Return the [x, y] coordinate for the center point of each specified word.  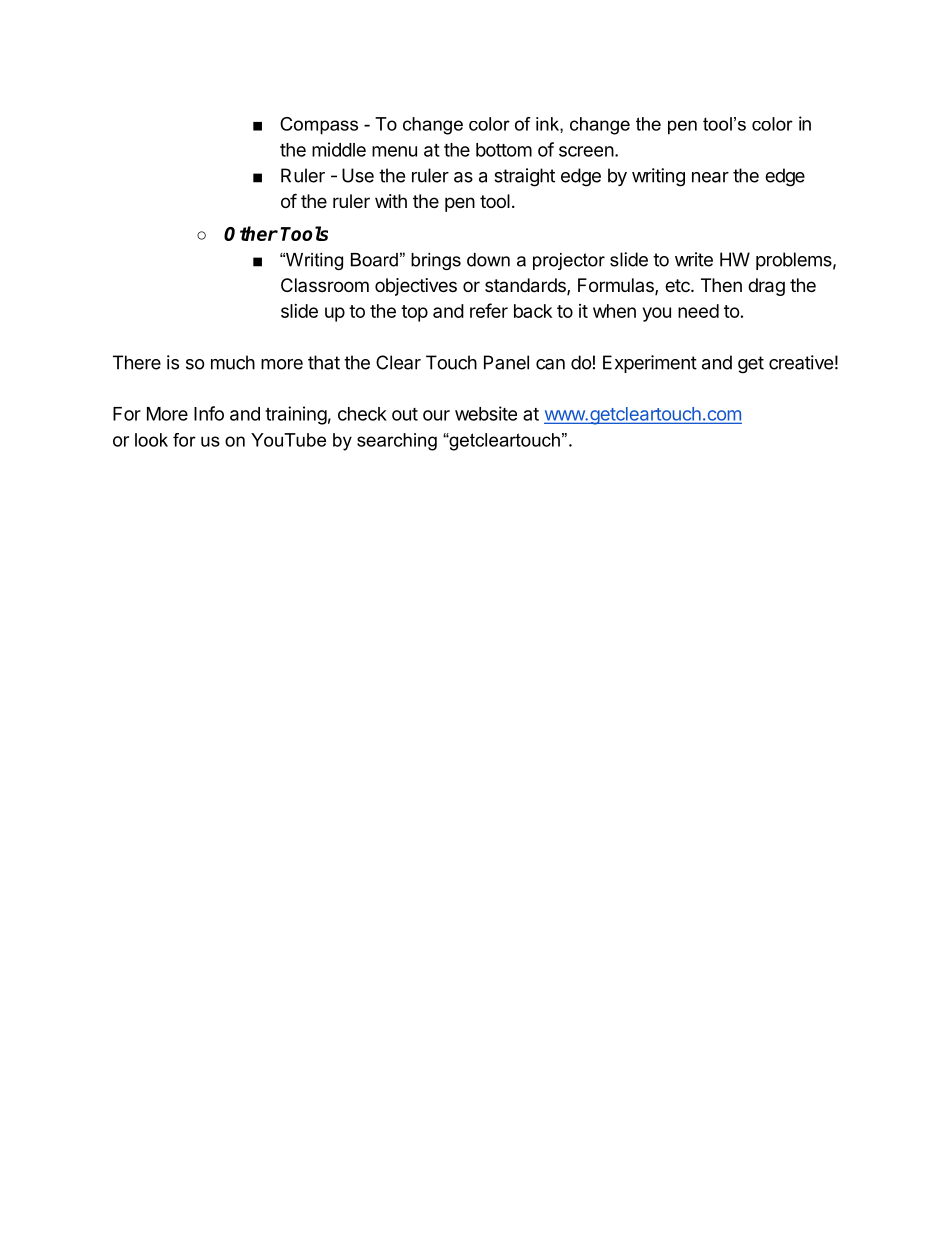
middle [339, 149]
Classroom [325, 285]
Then [721, 285]
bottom [504, 150]
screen [586, 151]
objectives [416, 287]
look [151, 440]
